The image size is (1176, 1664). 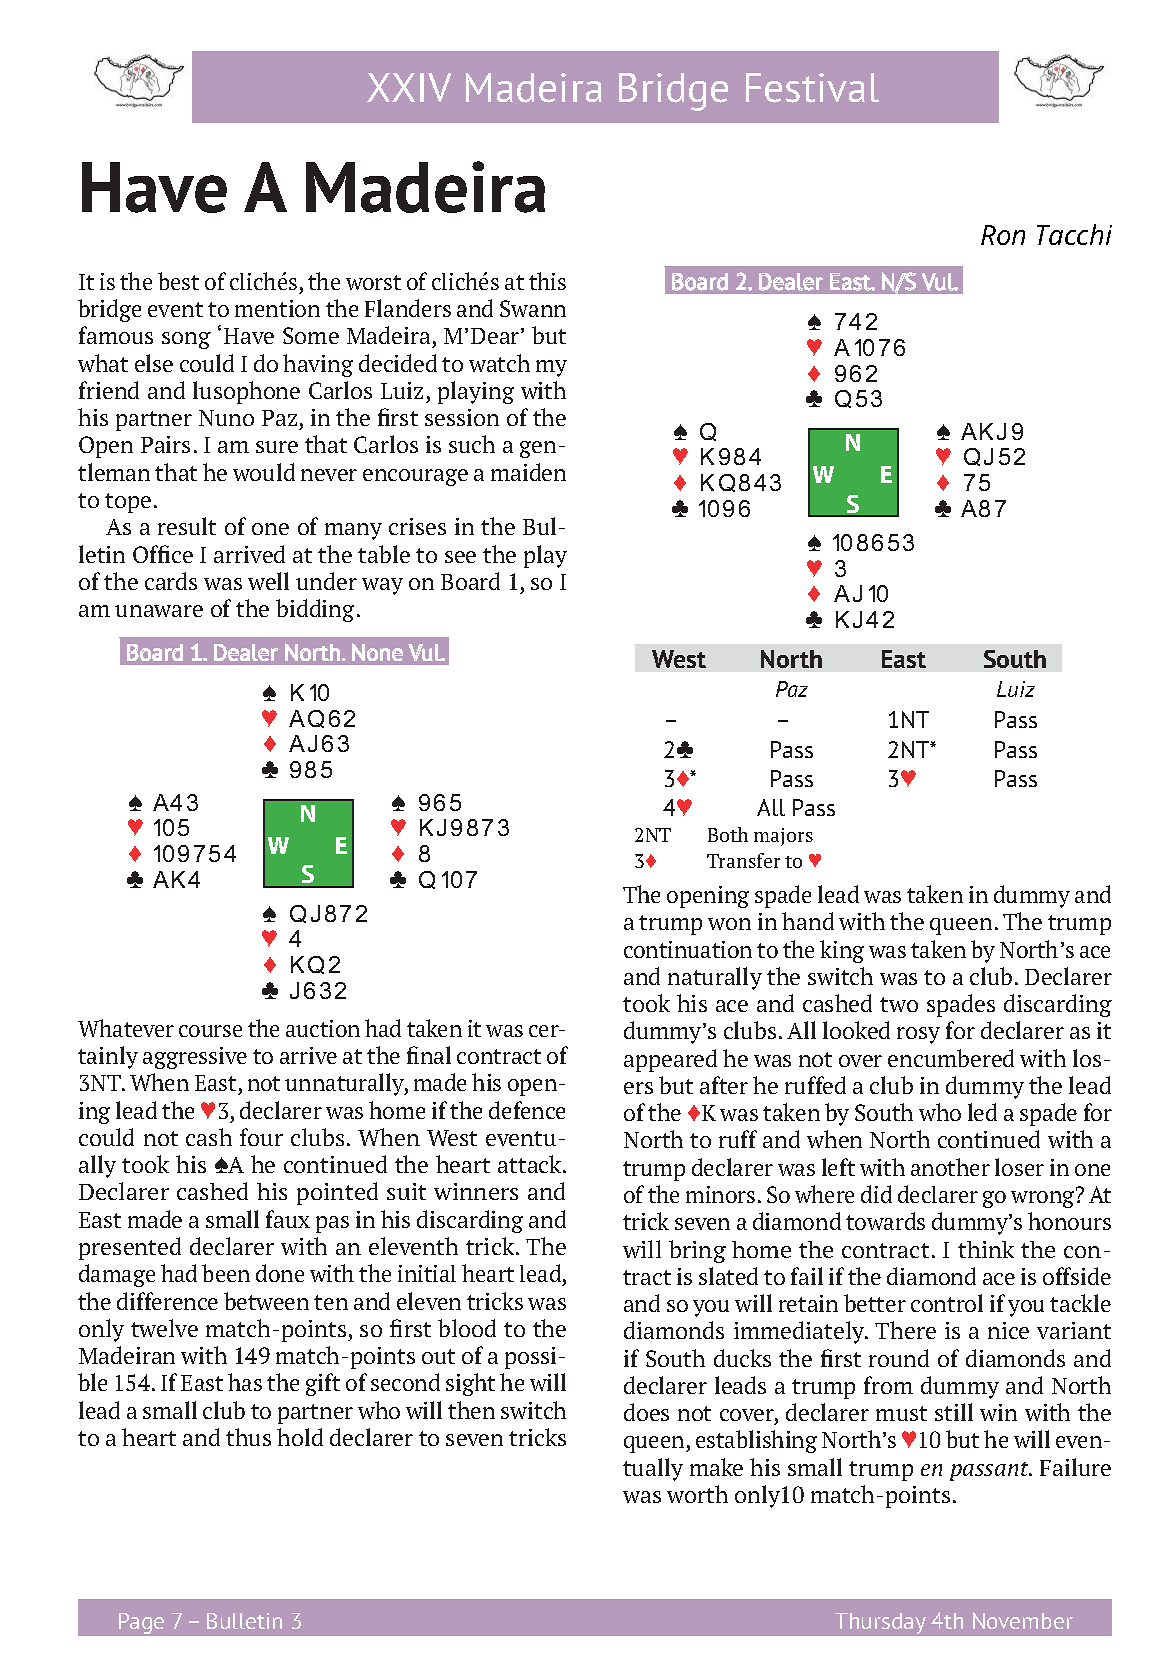 I want to click on Both, so click(x=728, y=834).
